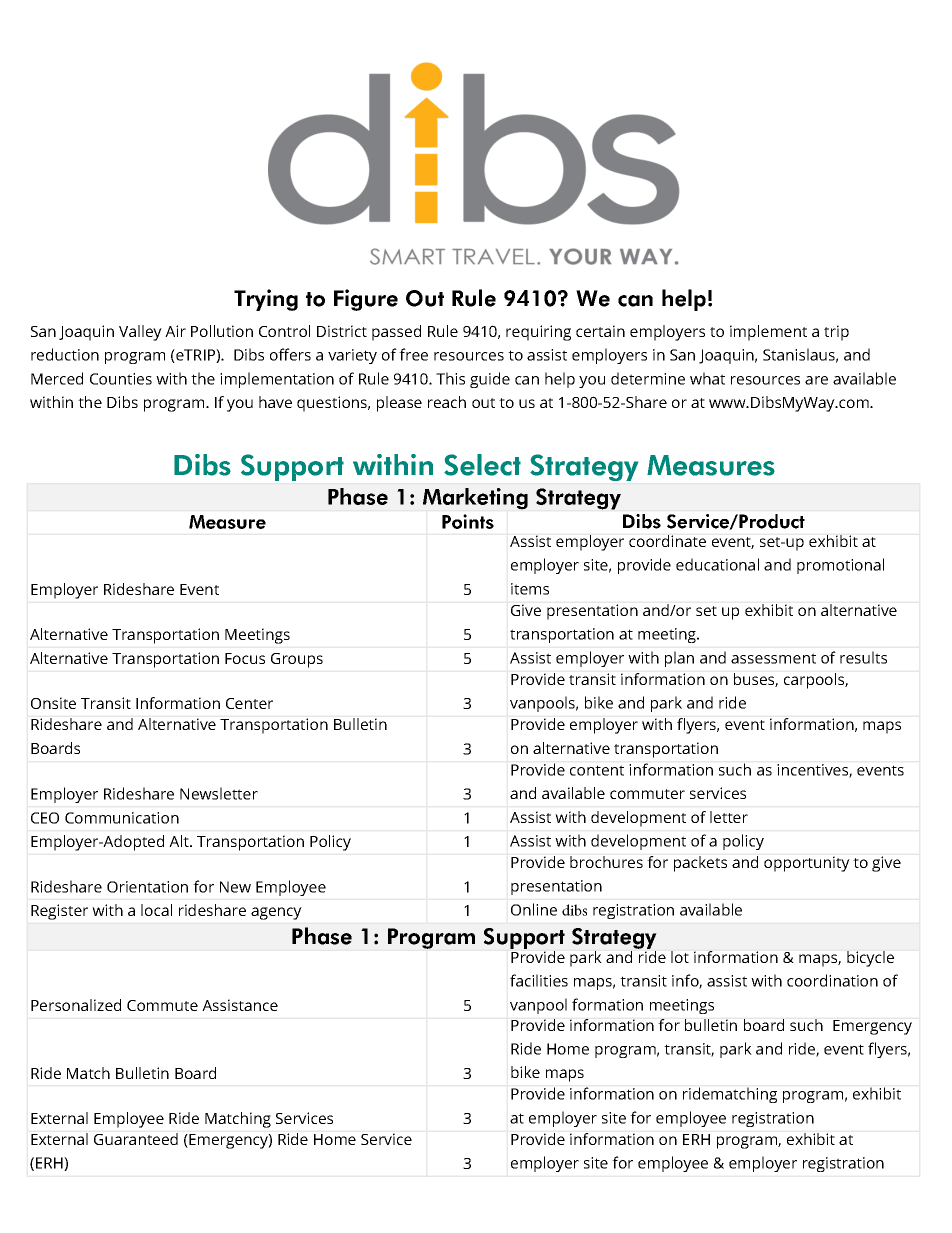 Image resolution: width=952 pixels, height=1233 pixels. Describe the element at coordinates (140, 333) in the page. I see `Valley` at that location.
